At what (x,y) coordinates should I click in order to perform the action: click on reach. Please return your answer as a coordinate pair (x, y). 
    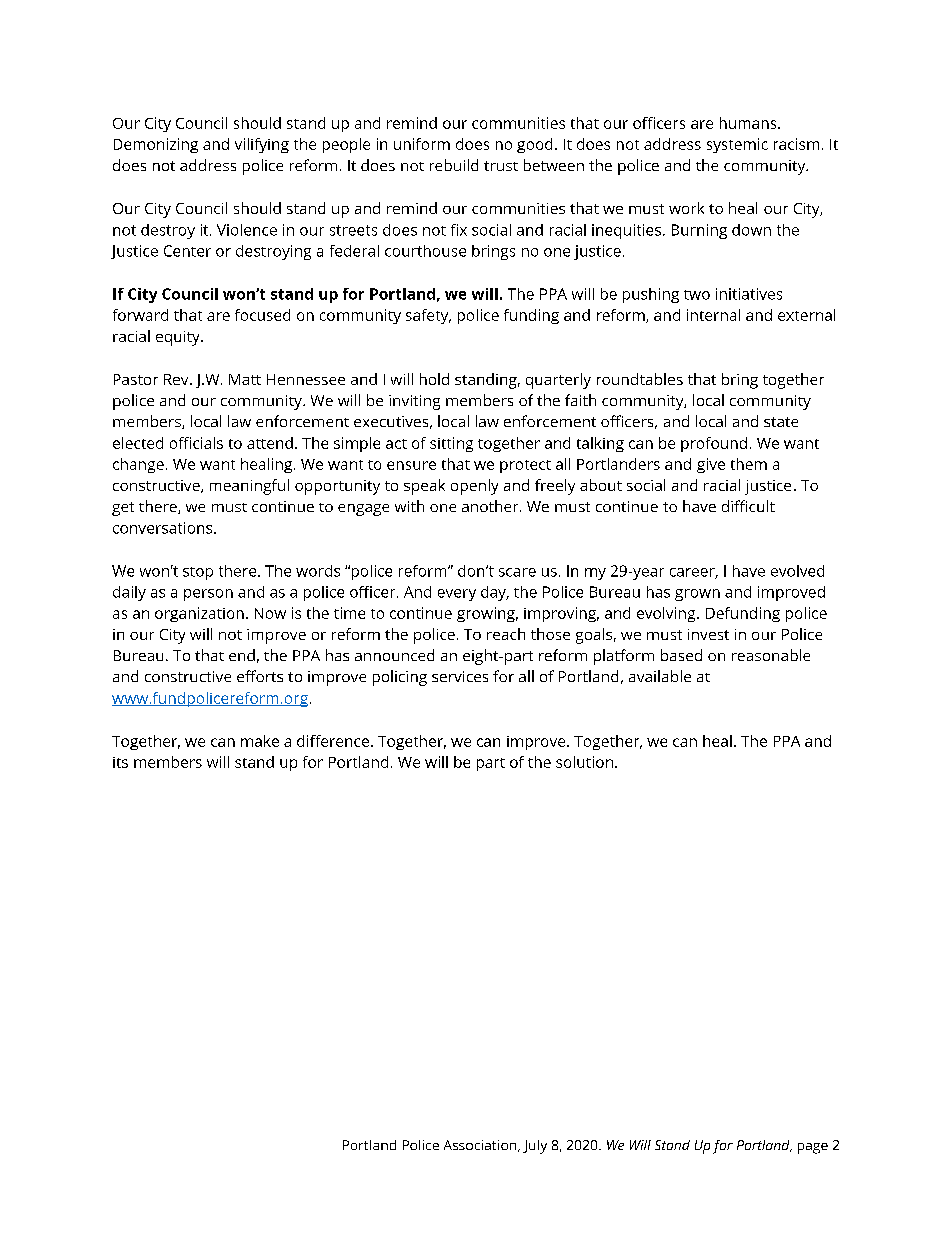
    Looking at the image, I should click on (506, 634).
